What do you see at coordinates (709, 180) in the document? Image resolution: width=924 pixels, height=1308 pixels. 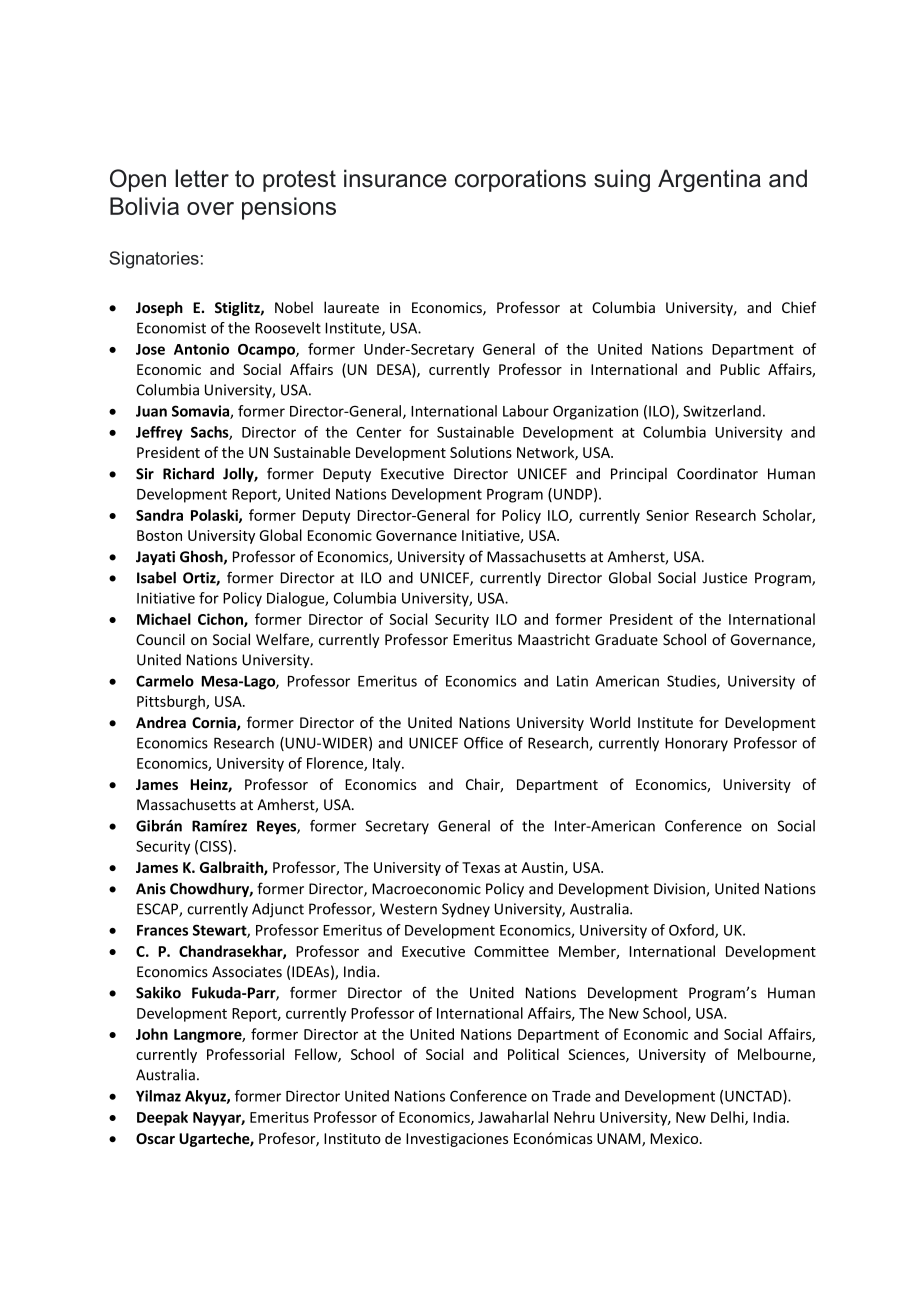 I see `Argentina` at bounding box center [709, 180].
